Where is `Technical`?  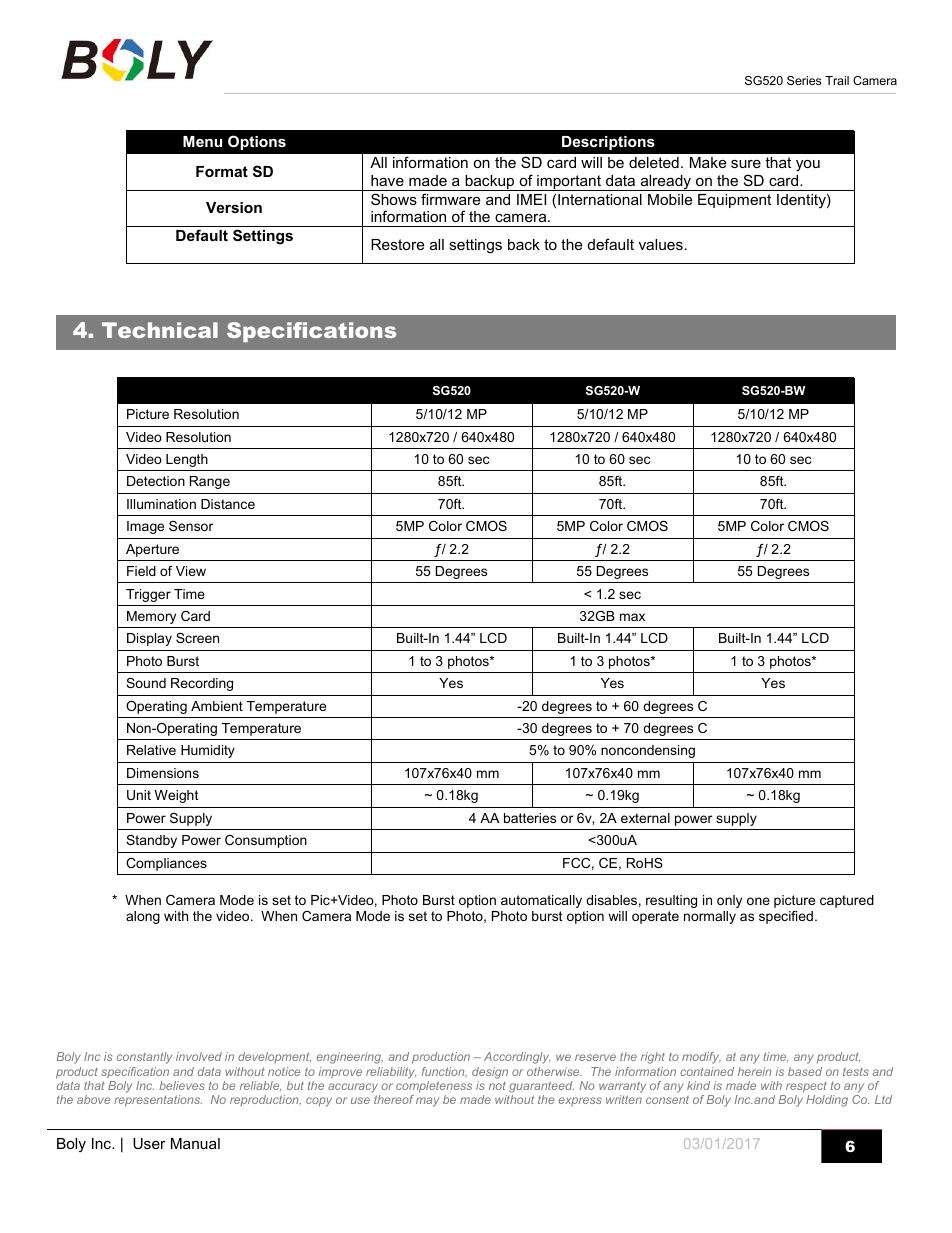
Technical is located at coordinates (160, 330).
